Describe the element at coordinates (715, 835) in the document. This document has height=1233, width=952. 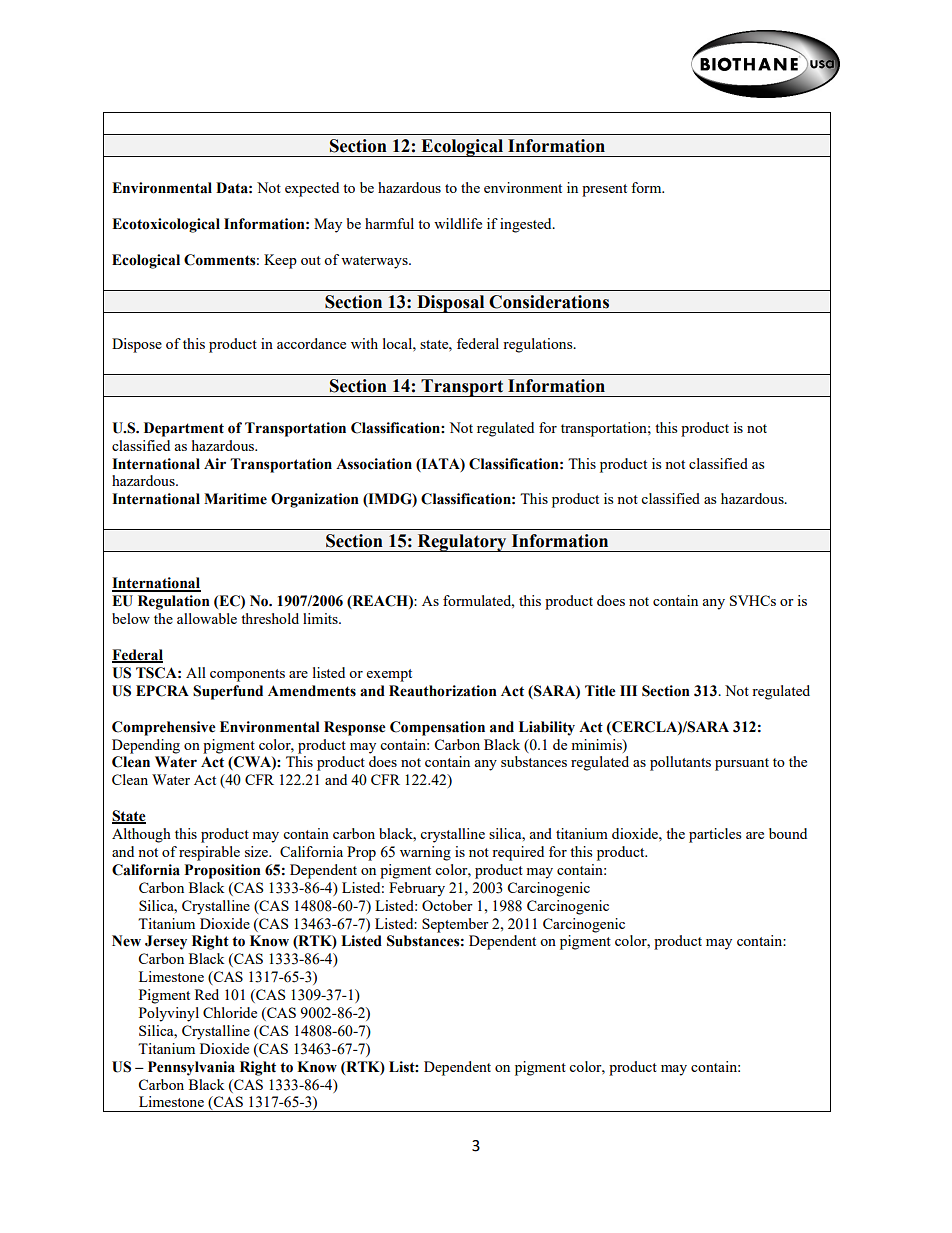
I see `particles` at that location.
